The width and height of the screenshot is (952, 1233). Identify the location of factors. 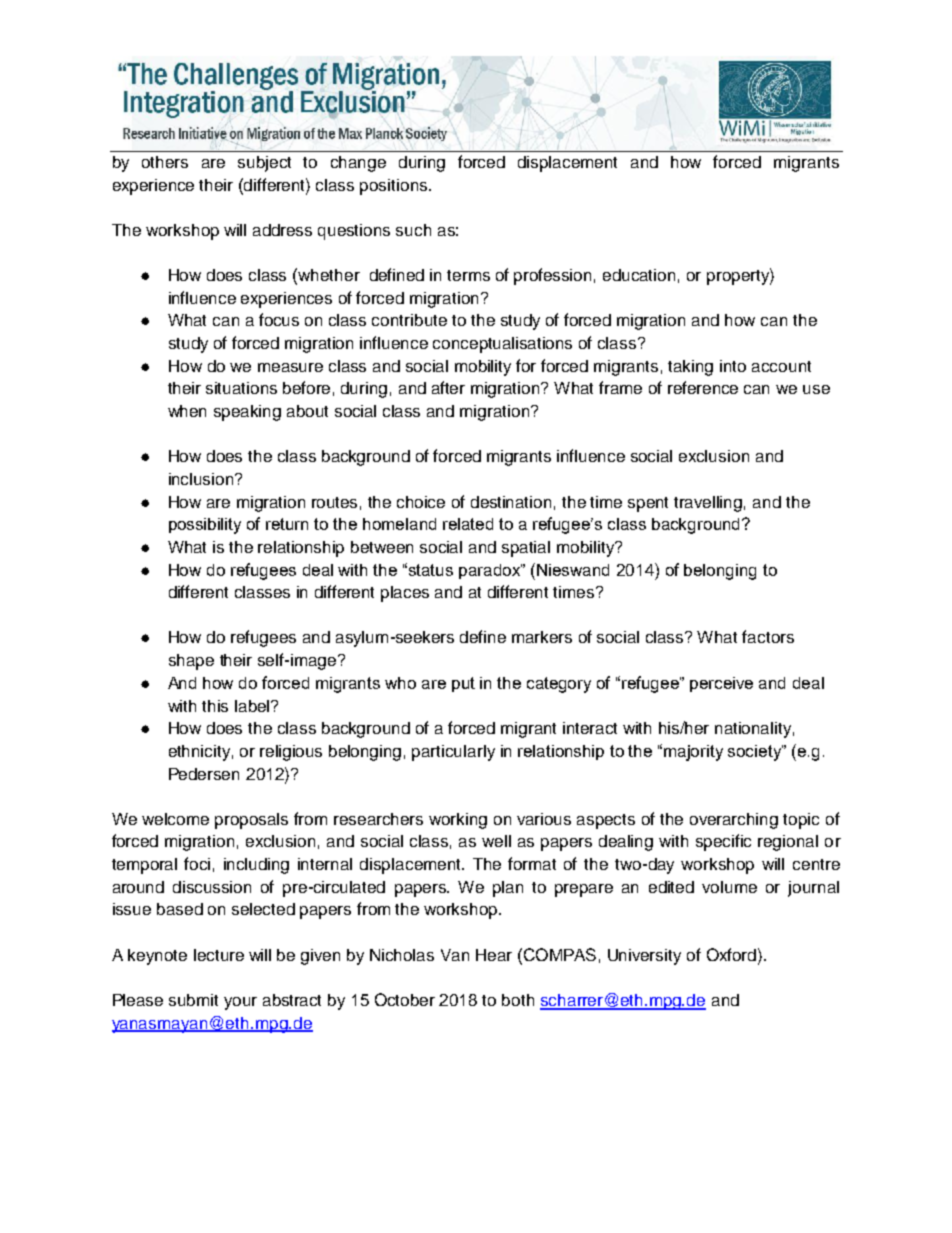
(768, 636).
